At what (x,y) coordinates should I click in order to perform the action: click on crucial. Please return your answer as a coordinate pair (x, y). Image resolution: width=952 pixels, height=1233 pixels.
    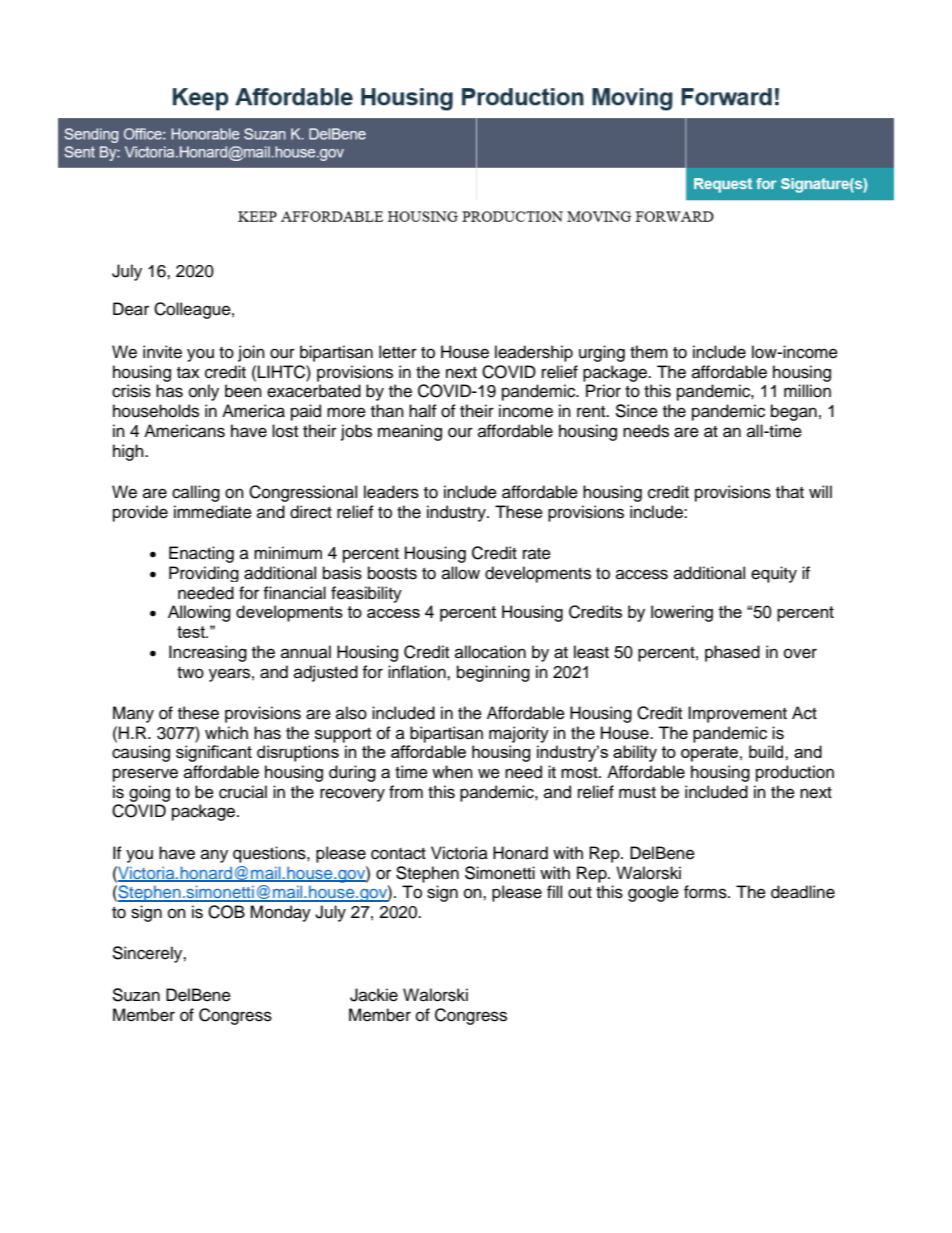
    Looking at the image, I should click on (243, 792).
